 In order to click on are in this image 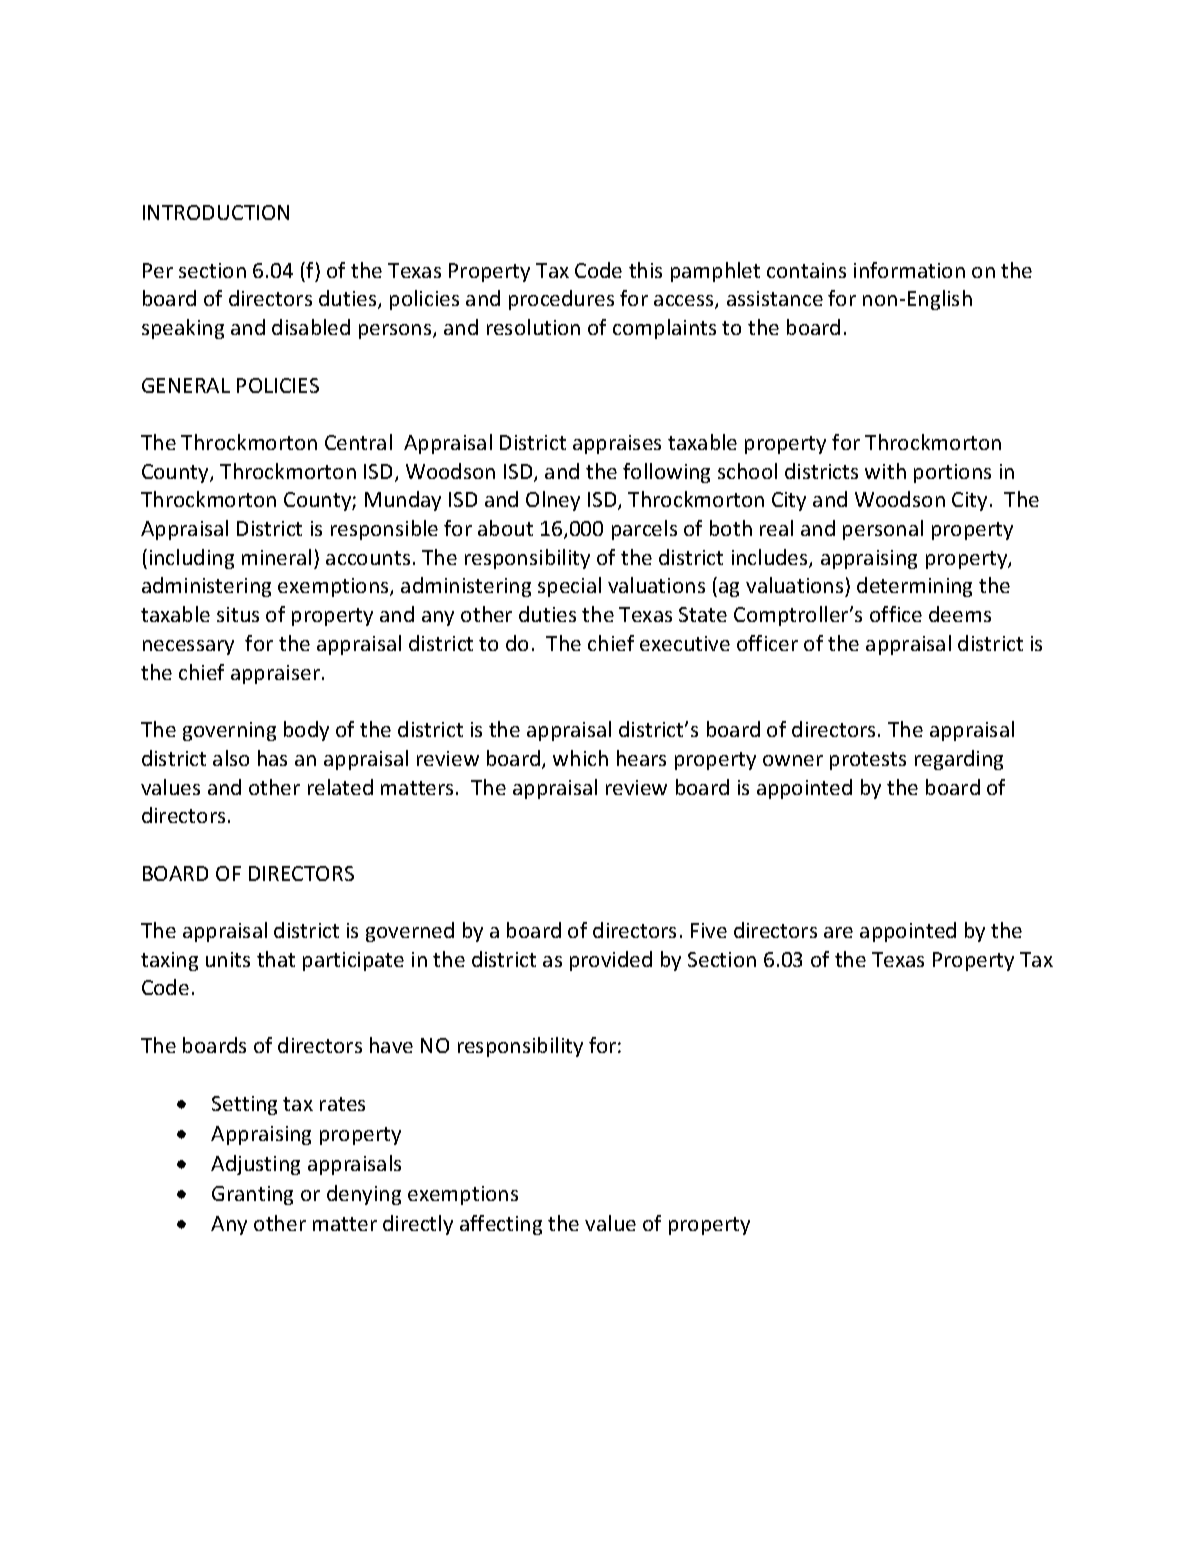, I will do `click(838, 932)`.
